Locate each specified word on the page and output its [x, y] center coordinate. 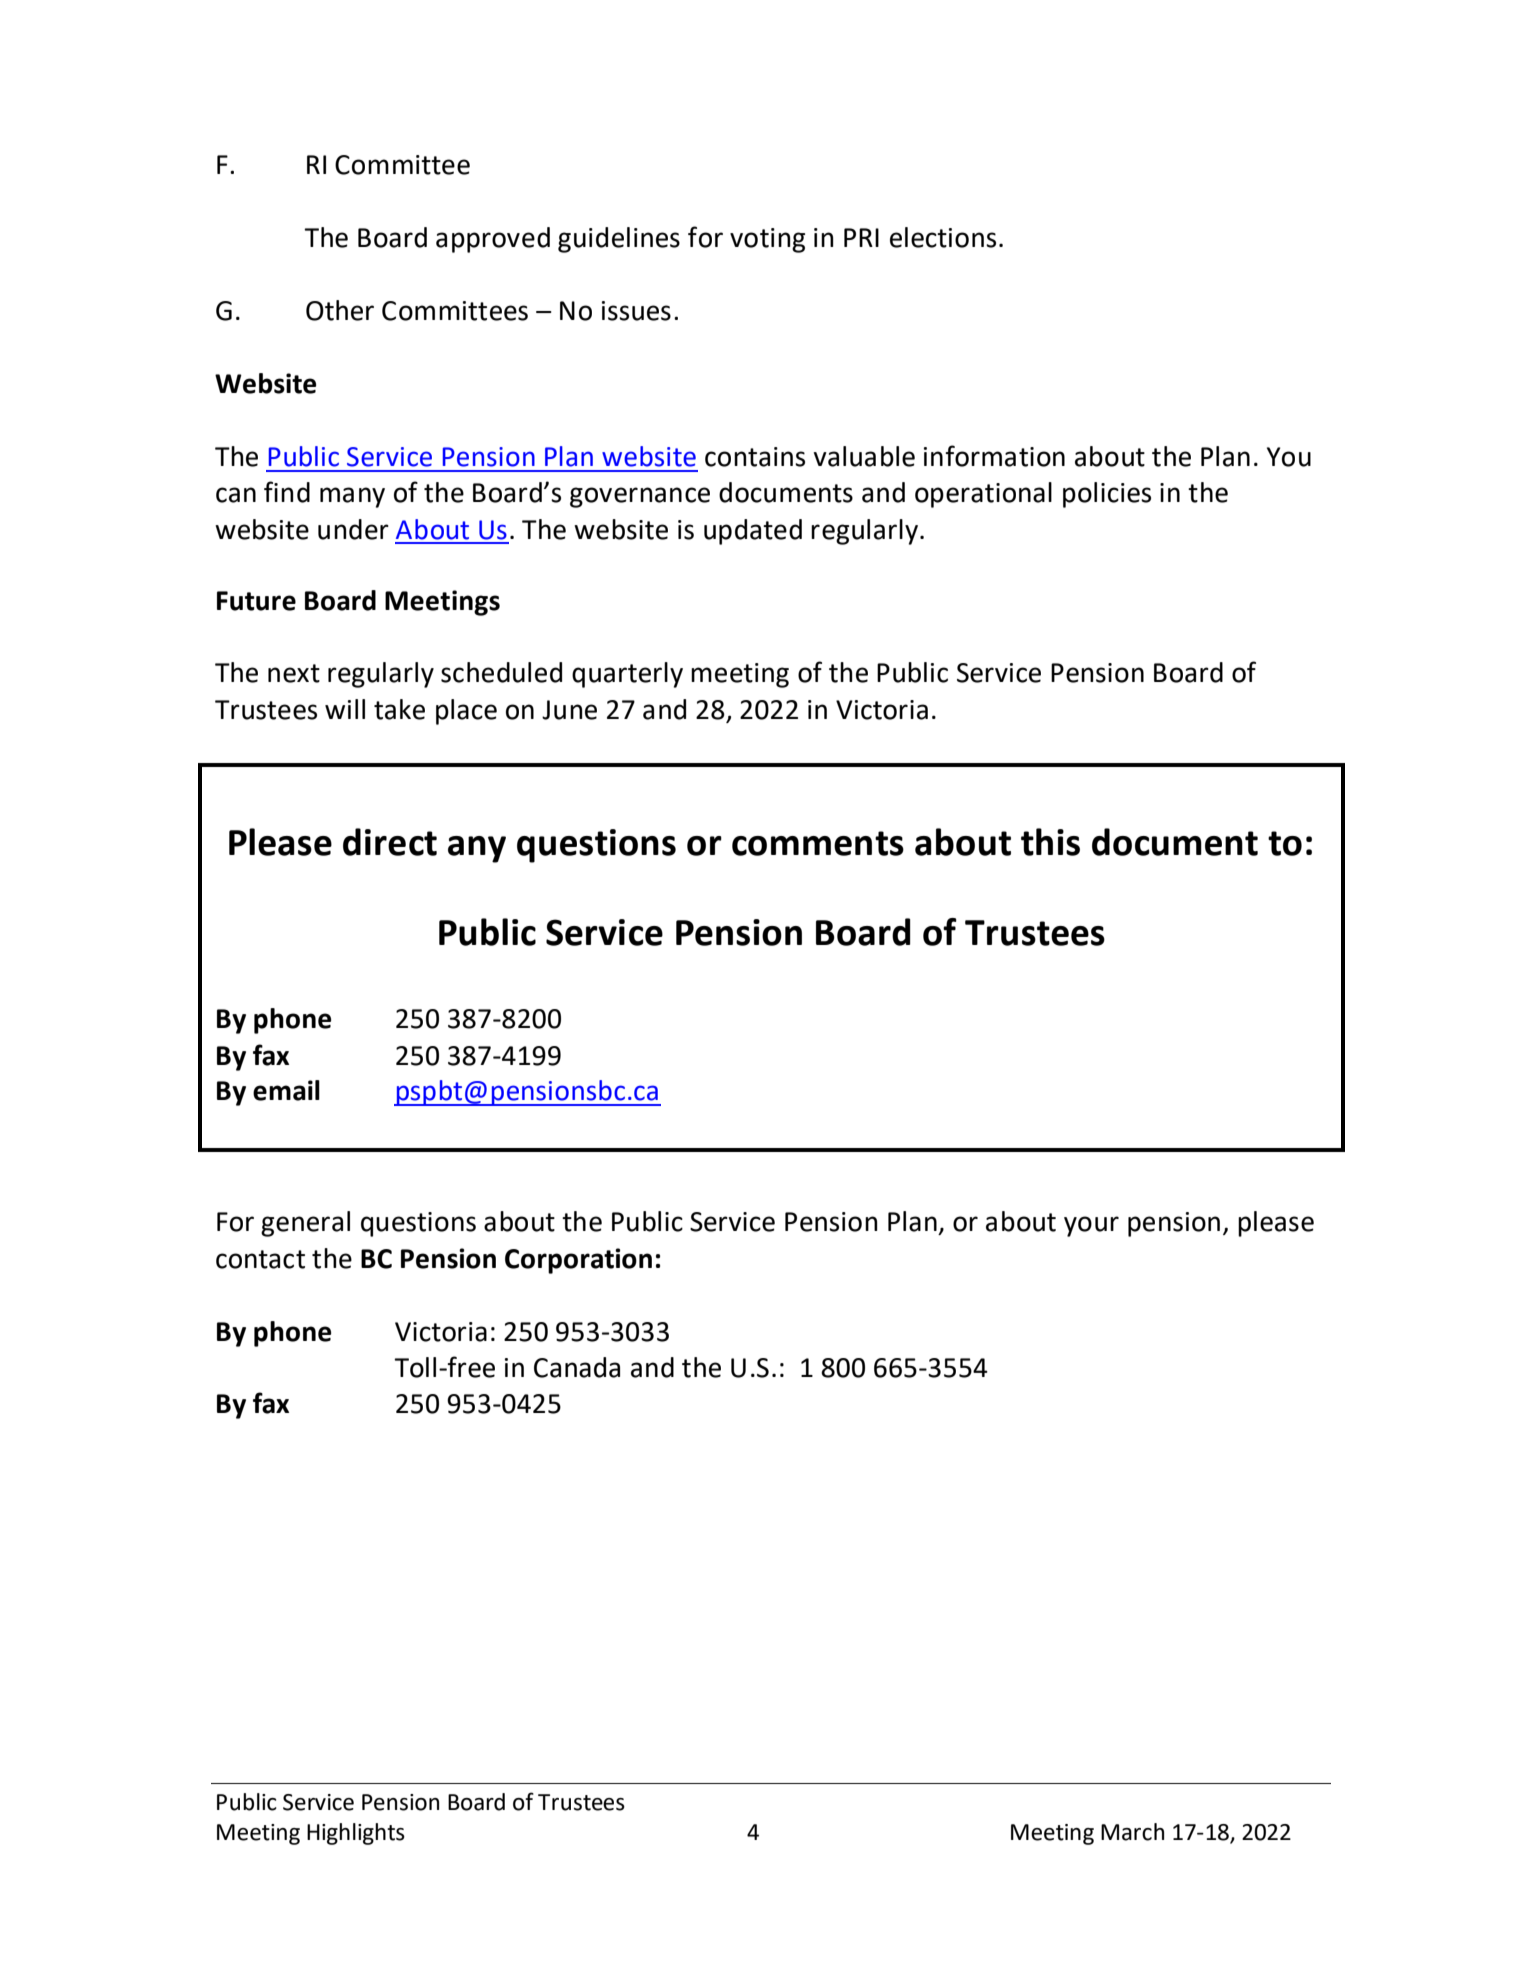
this [1050, 842]
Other [340, 310]
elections [943, 237]
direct [390, 842]
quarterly [627, 675]
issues [636, 311]
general [305, 1224]
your [1091, 1226]
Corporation [578, 1261]
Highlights [356, 1834]
